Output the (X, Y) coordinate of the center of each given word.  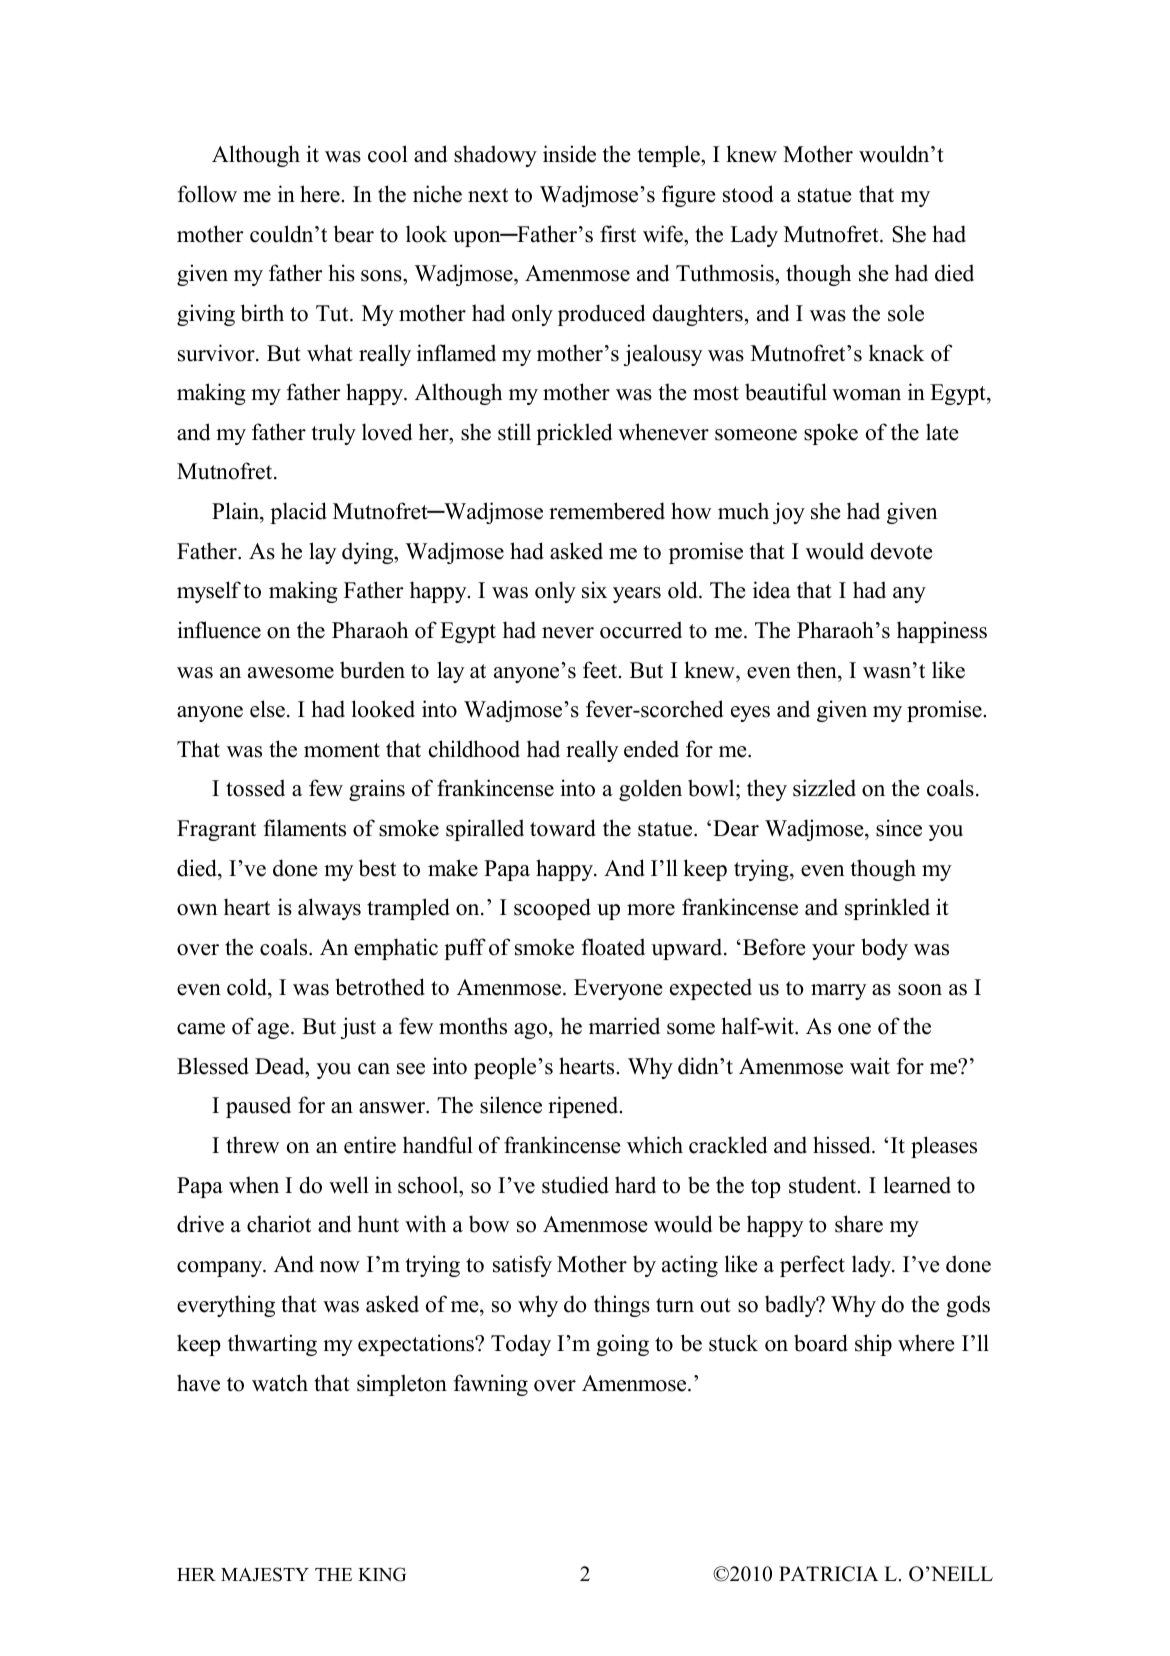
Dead (281, 1066)
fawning (490, 1385)
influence (219, 630)
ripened (584, 1107)
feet (601, 670)
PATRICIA (828, 1574)
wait (870, 1066)
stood (748, 194)
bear (354, 234)
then (818, 670)
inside (569, 154)
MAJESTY (265, 1574)
